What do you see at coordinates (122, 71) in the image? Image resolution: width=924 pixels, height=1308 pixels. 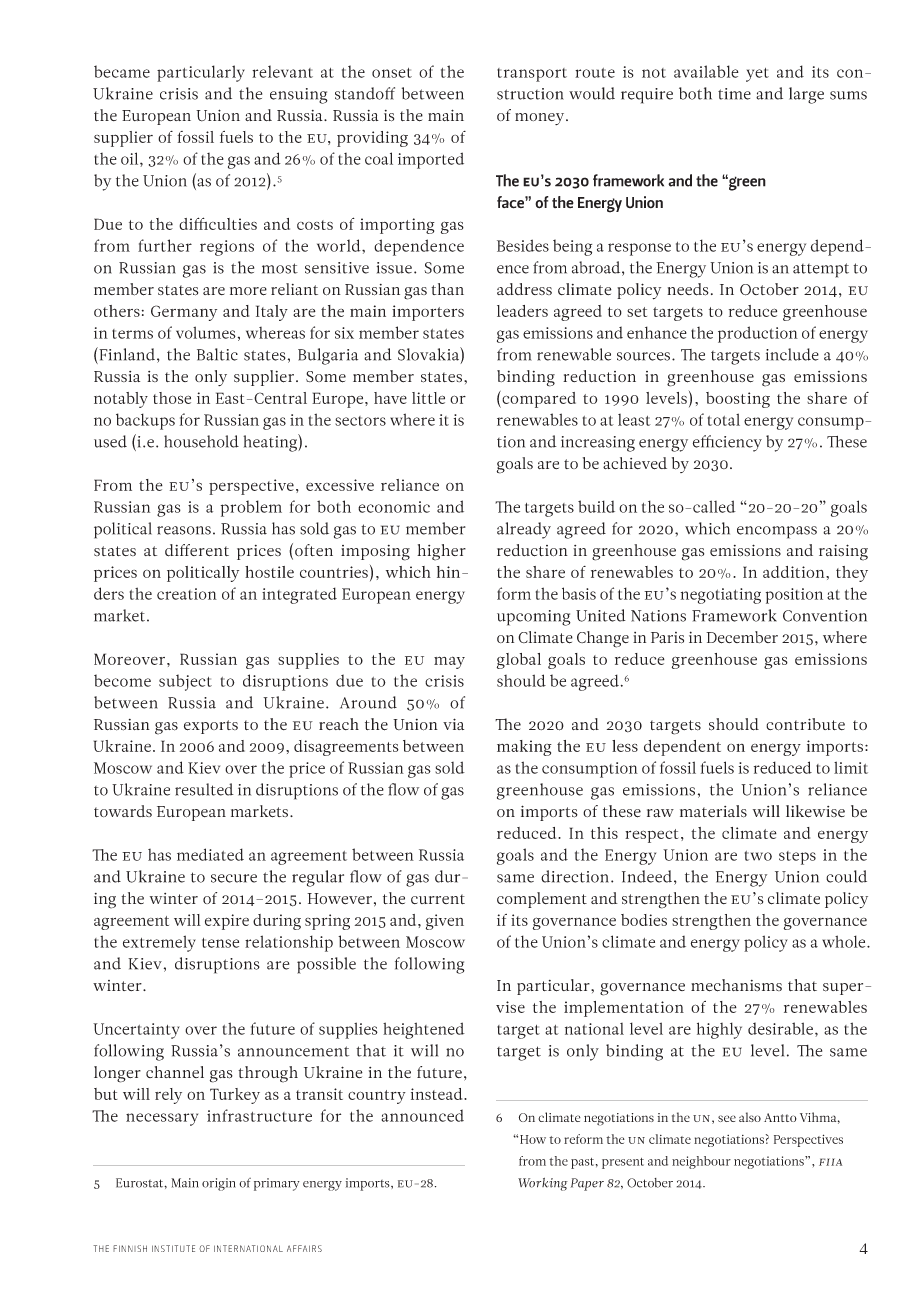 I see `became` at bounding box center [122, 71].
